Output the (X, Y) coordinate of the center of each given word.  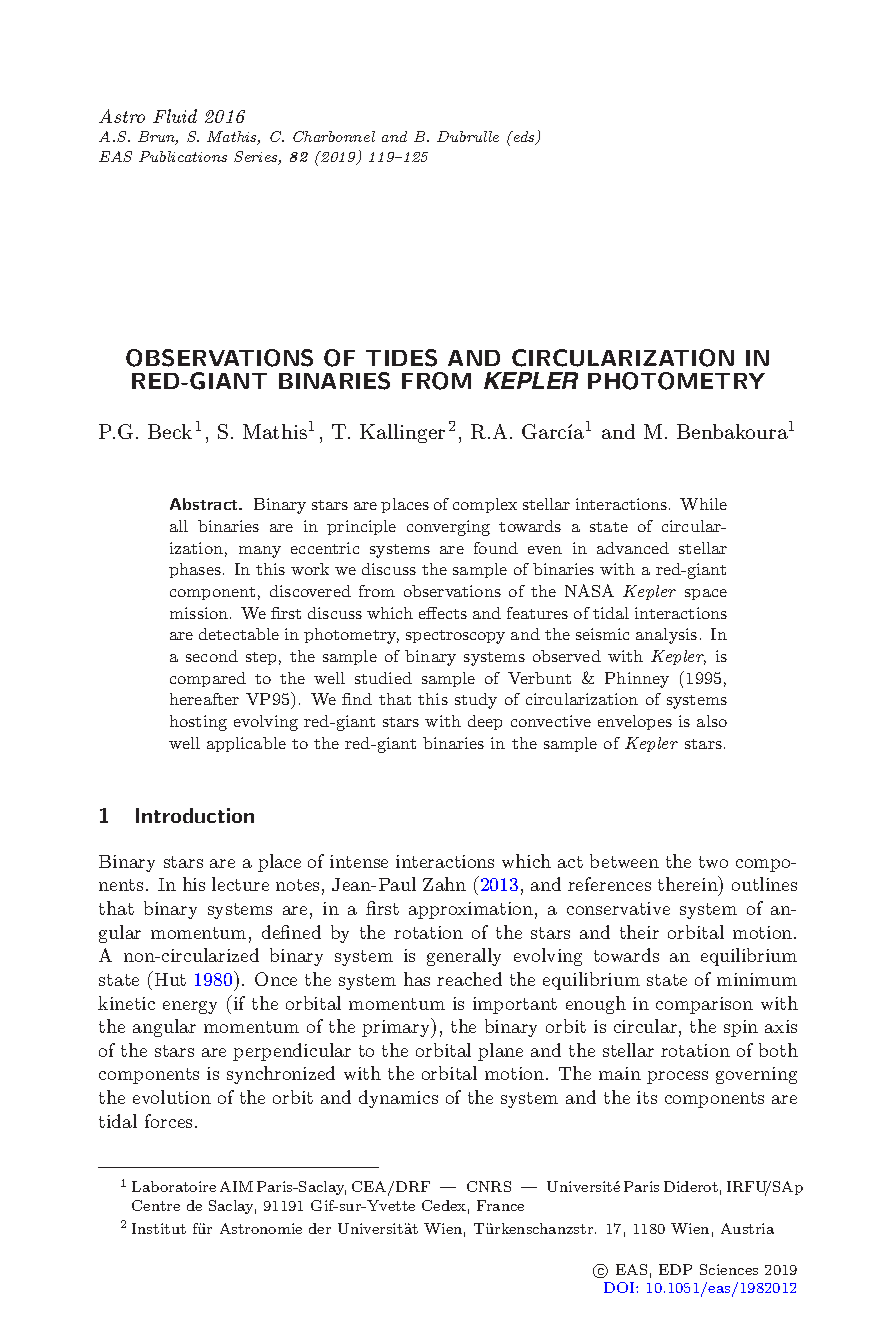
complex (485, 505)
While (703, 504)
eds (524, 138)
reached (469, 979)
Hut (169, 978)
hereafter (204, 699)
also (712, 721)
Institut (159, 1228)
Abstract (205, 504)
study (476, 701)
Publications (183, 156)
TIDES (401, 358)
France (500, 1205)
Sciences (729, 1269)
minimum (757, 979)
